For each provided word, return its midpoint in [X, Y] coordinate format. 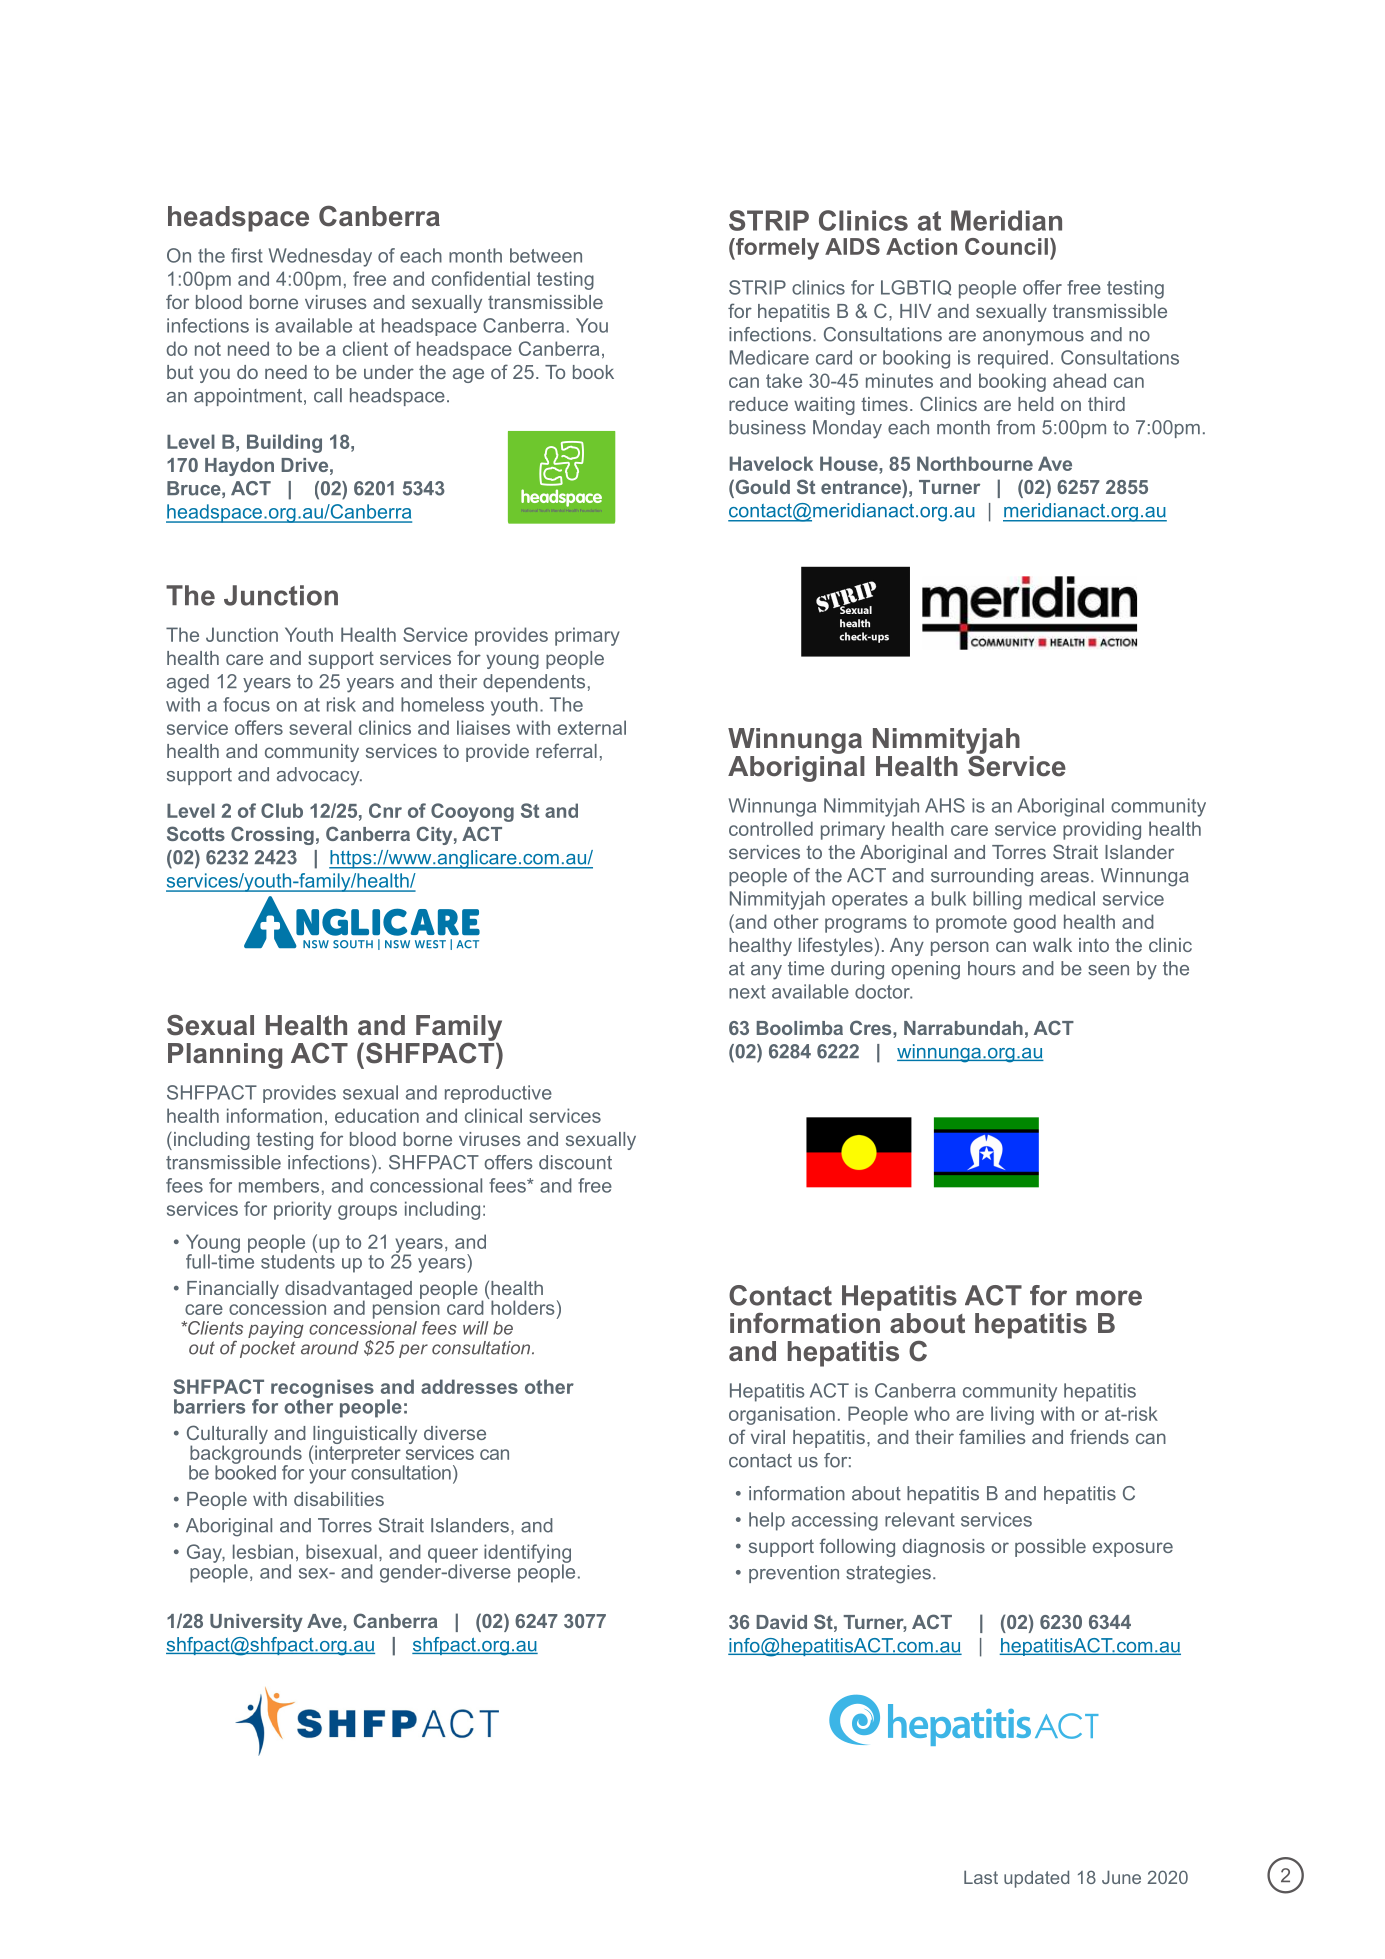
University [256, 1623]
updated [1036, 1879]
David [781, 1622]
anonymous [1033, 338]
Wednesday [320, 257]
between [546, 255]
